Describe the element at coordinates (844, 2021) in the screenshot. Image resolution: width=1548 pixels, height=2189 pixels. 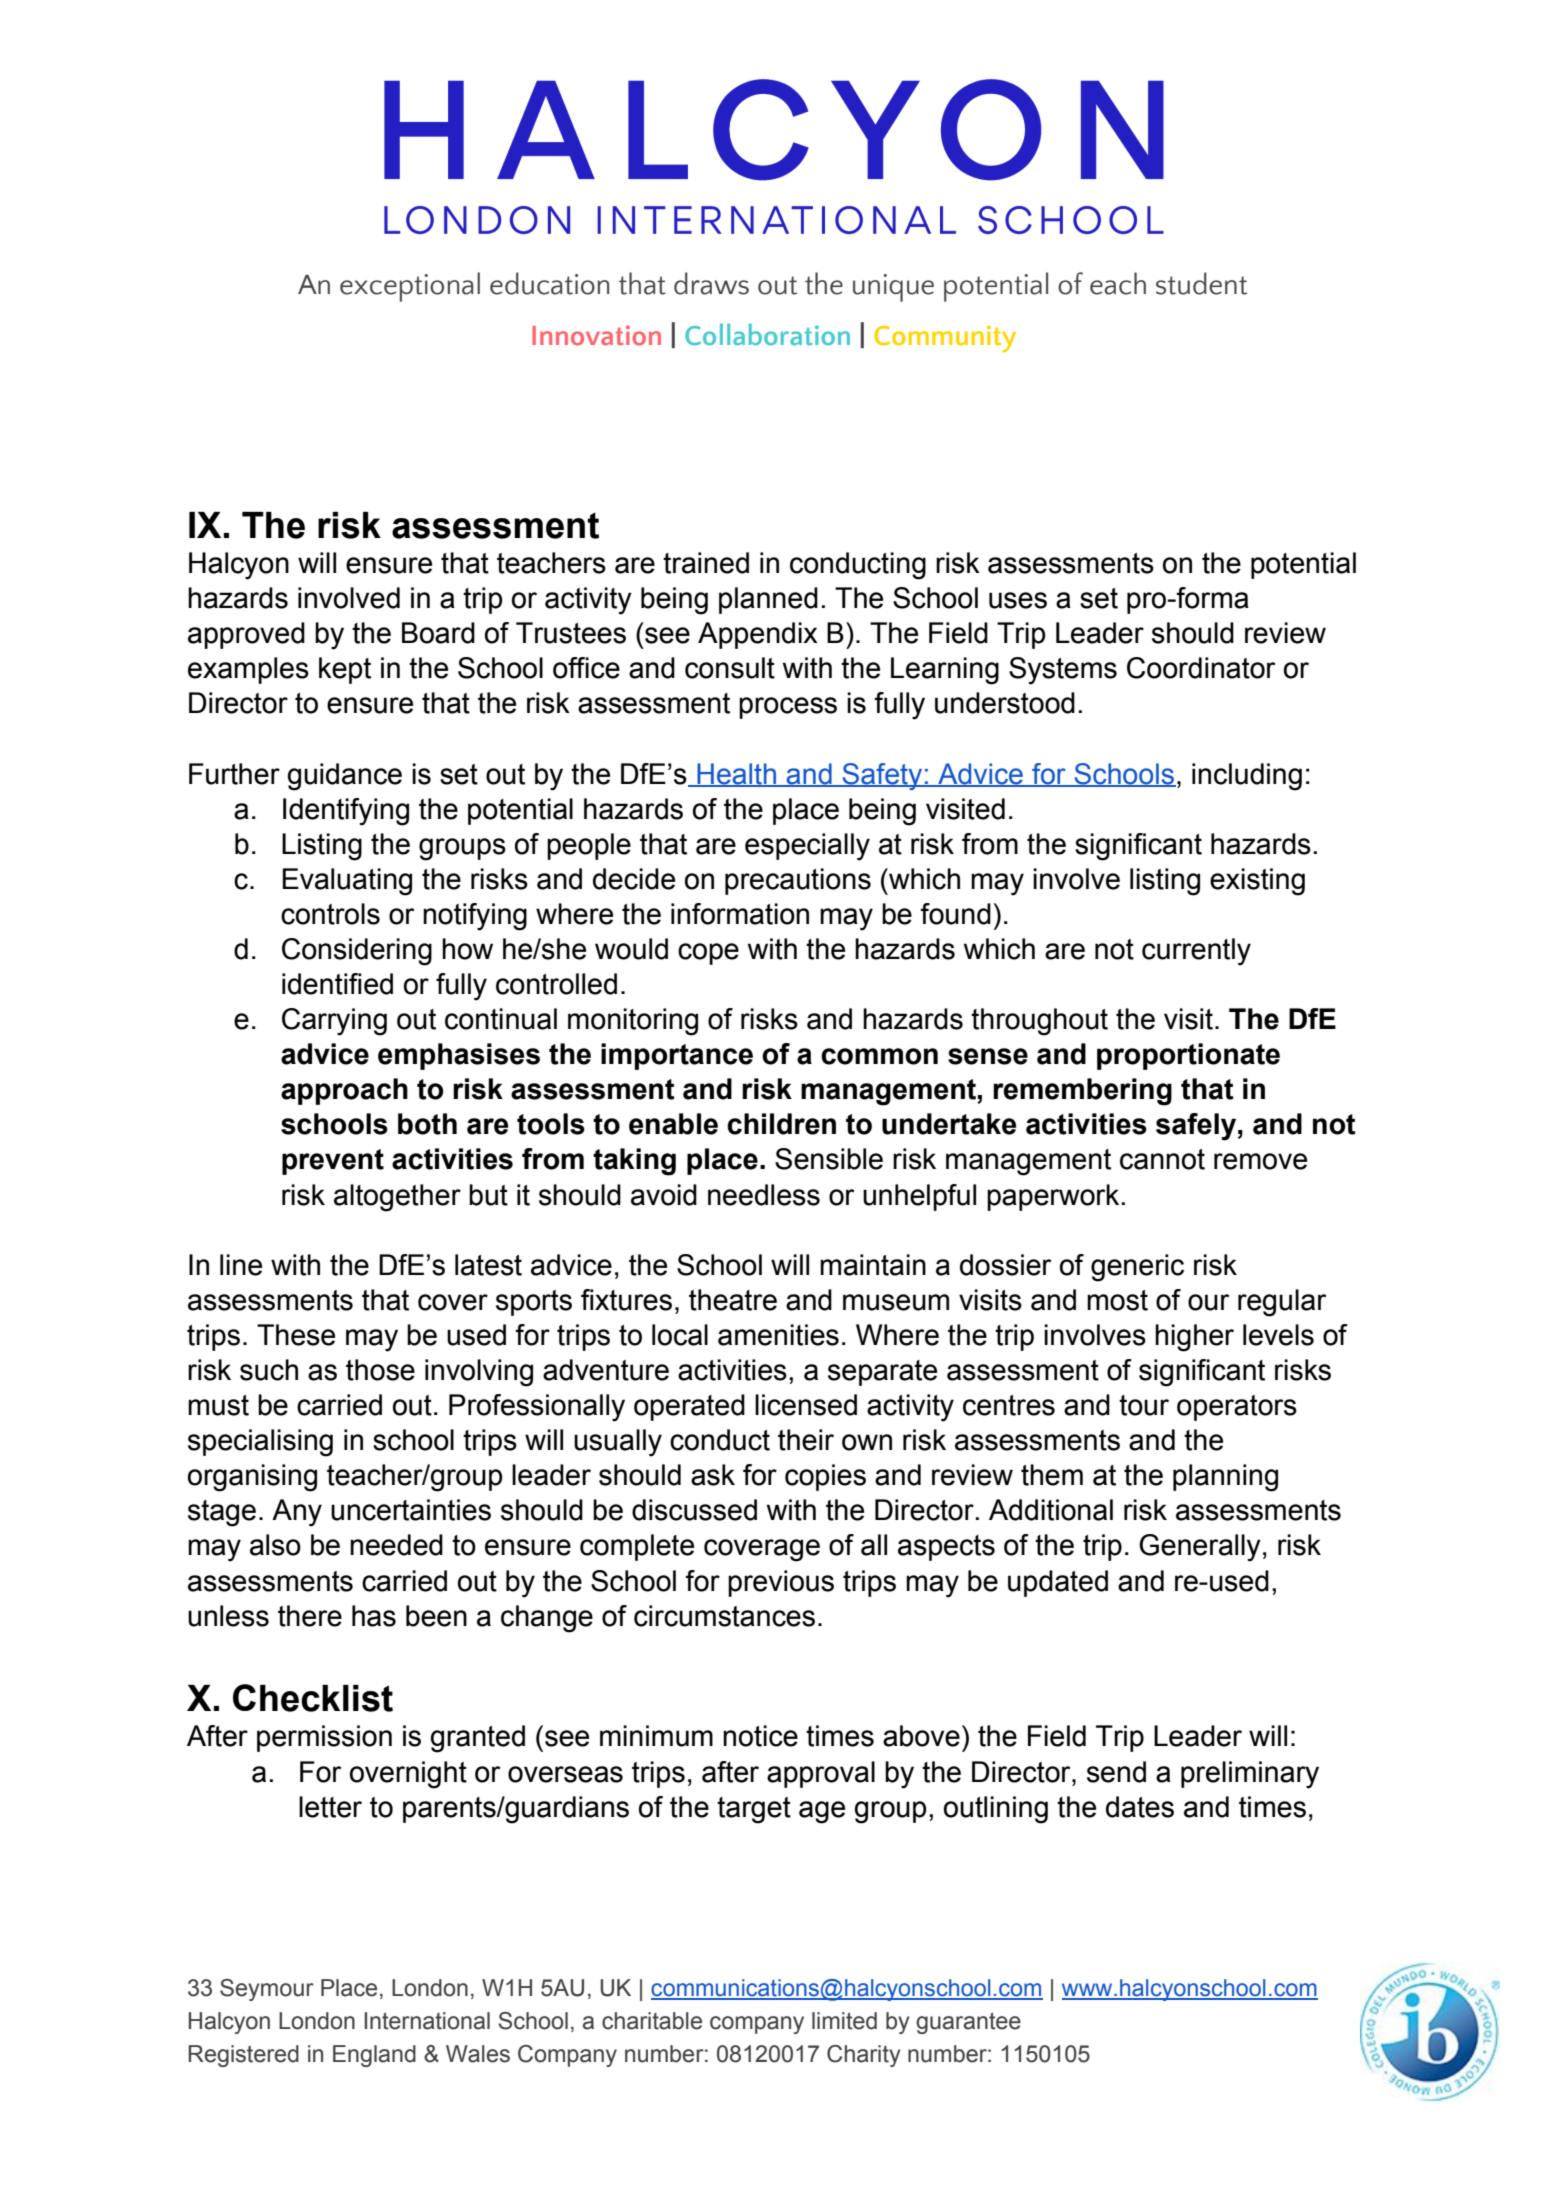
I see `limited` at that location.
